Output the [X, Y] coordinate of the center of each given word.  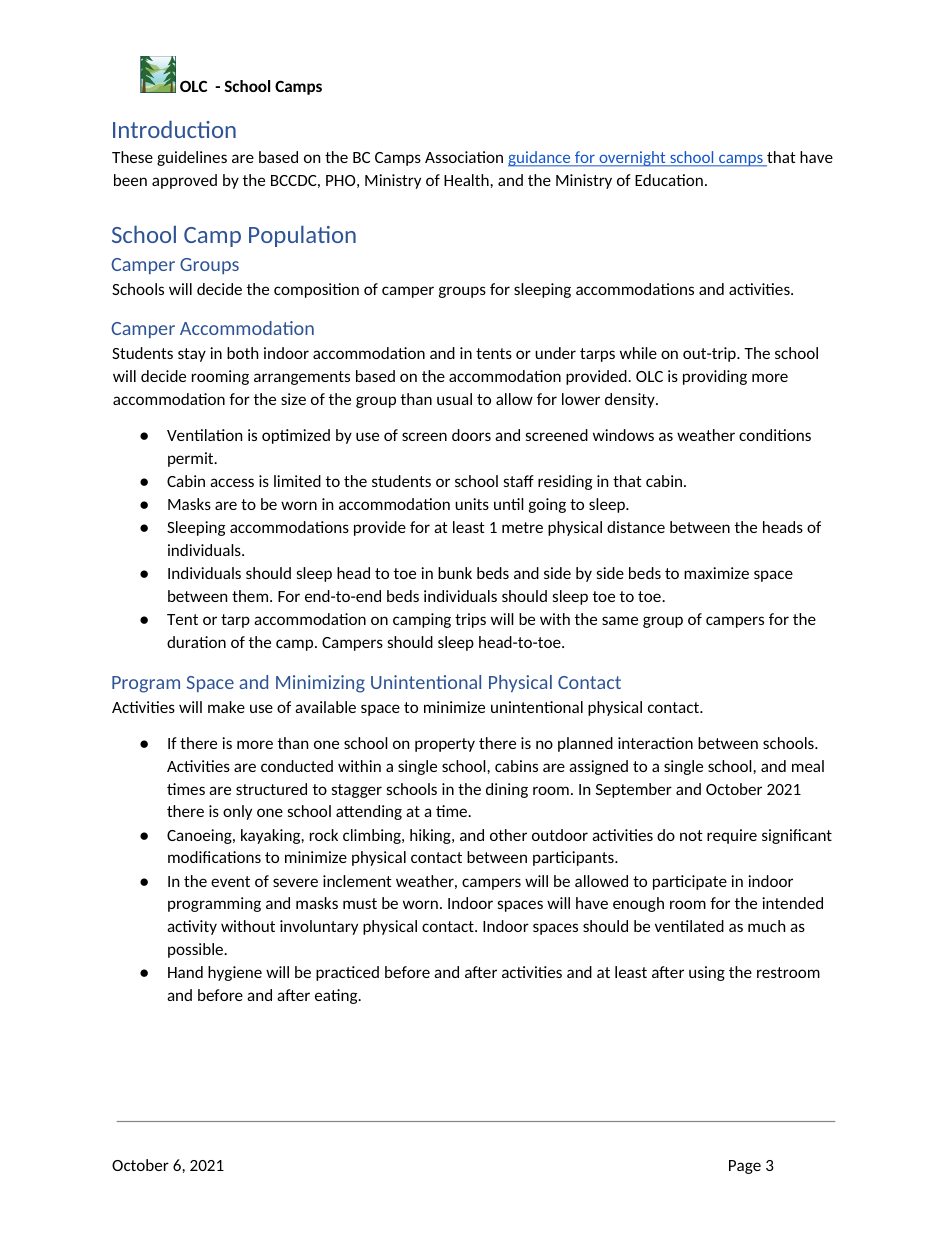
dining [507, 790]
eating [337, 996]
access [232, 482]
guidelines [192, 158]
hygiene [235, 973]
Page [745, 1167]
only [237, 812]
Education [669, 180]
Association [464, 157]
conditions [775, 435]
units [472, 504]
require [732, 836]
